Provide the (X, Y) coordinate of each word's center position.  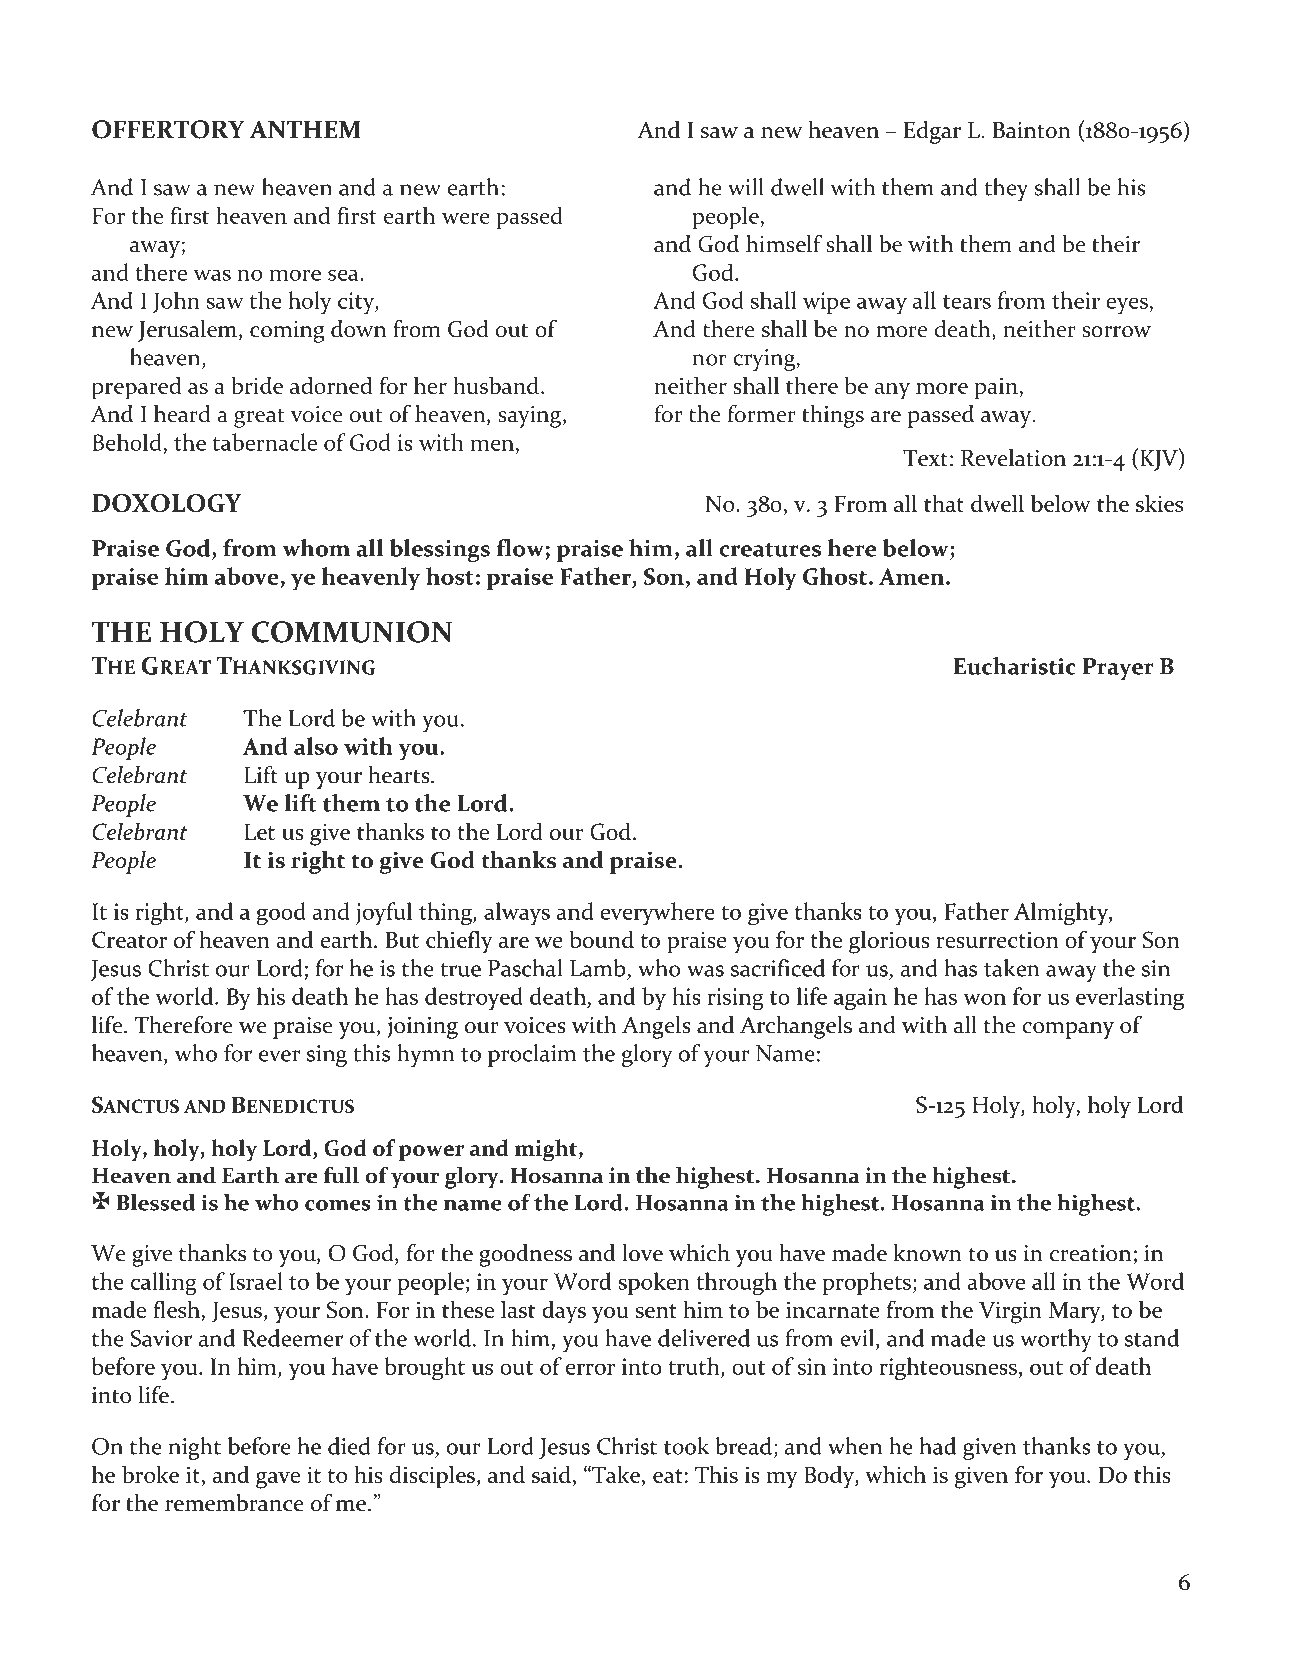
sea (344, 275)
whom (316, 548)
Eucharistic (1015, 666)
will (746, 187)
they (1006, 189)
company (1068, 1030)
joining (422, 1028)
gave (278, 1480)
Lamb (598, 968)
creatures (770, 550)
